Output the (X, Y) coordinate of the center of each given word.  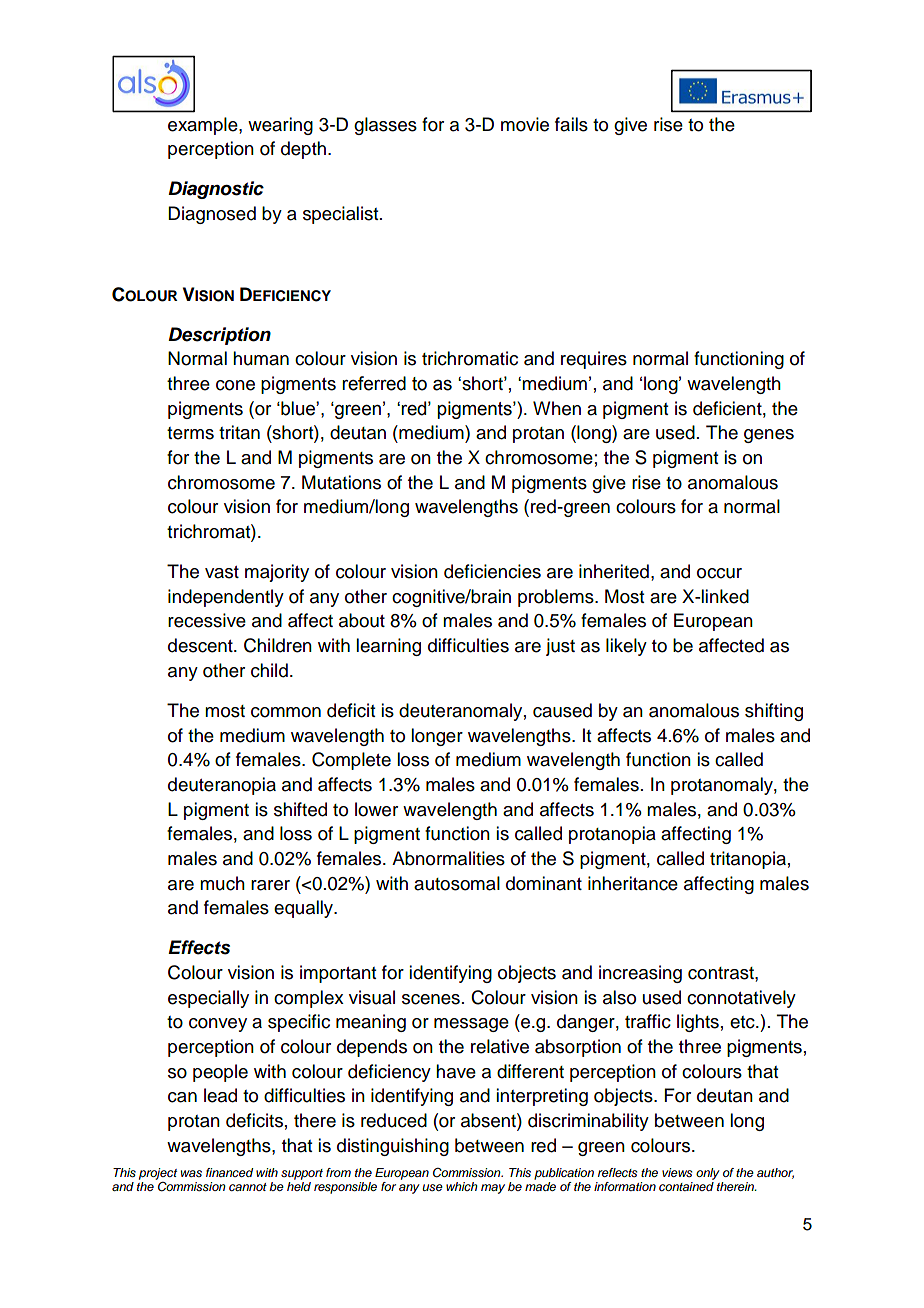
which (462, 1186)
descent (201, 645)
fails (571, 124)
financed (229, 1172)
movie (525, 124)
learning (388, 647)
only (708, 1174)
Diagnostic (216, 190)
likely (626, 647)
